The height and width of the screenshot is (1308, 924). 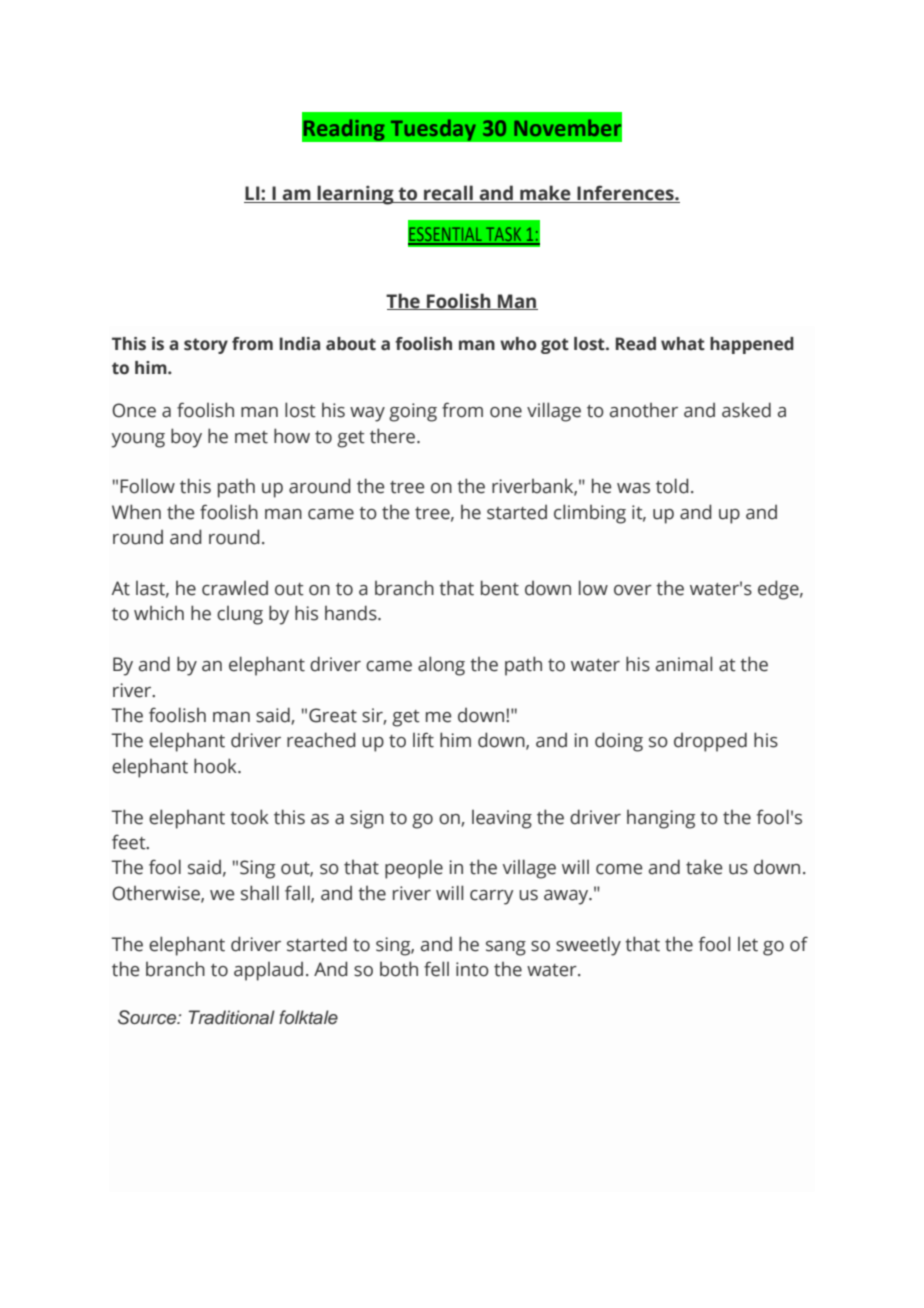 I want to click on leaving, so click(x=502, y=819).
